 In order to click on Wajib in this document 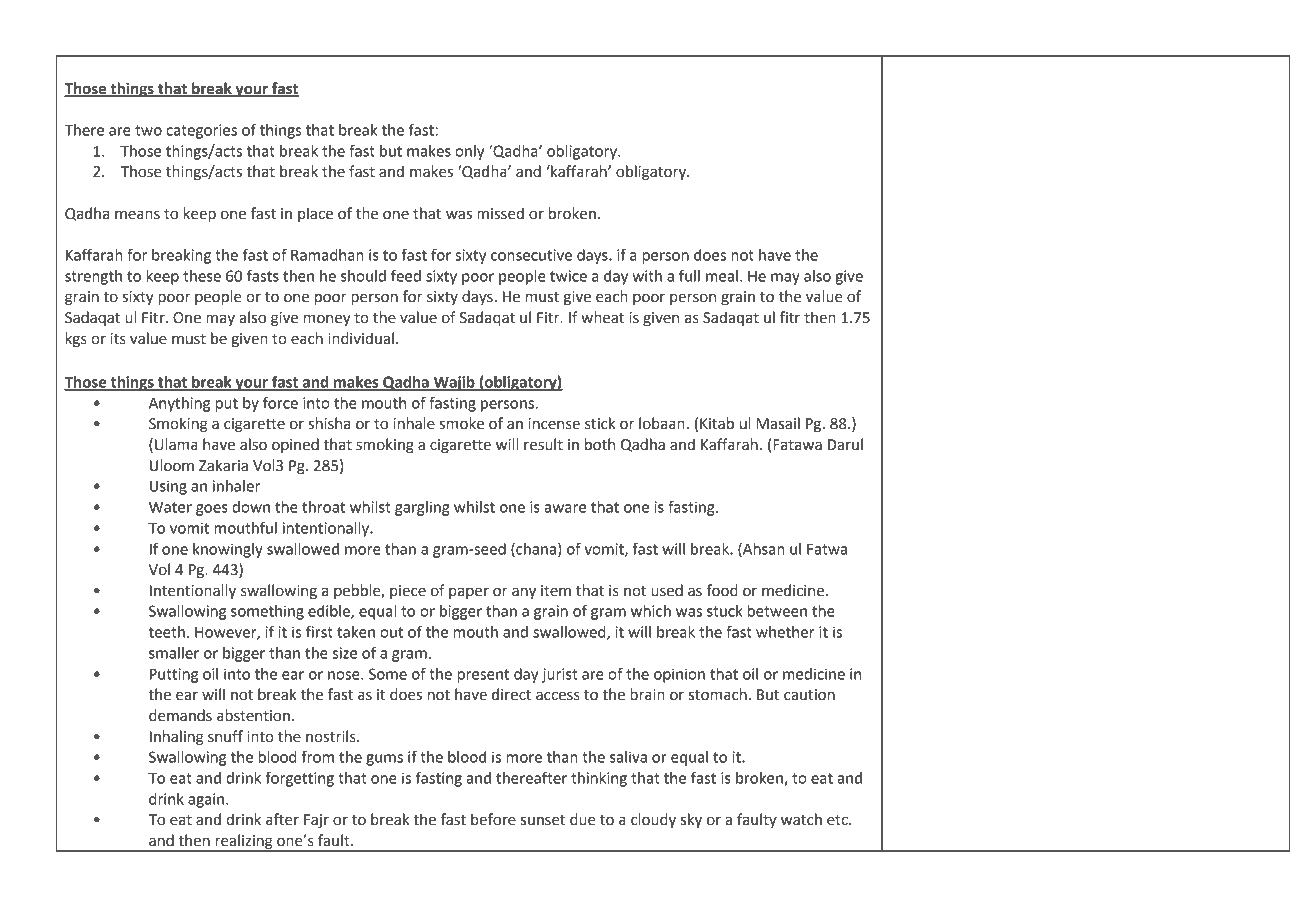, I will do `click(454, 383)`.
